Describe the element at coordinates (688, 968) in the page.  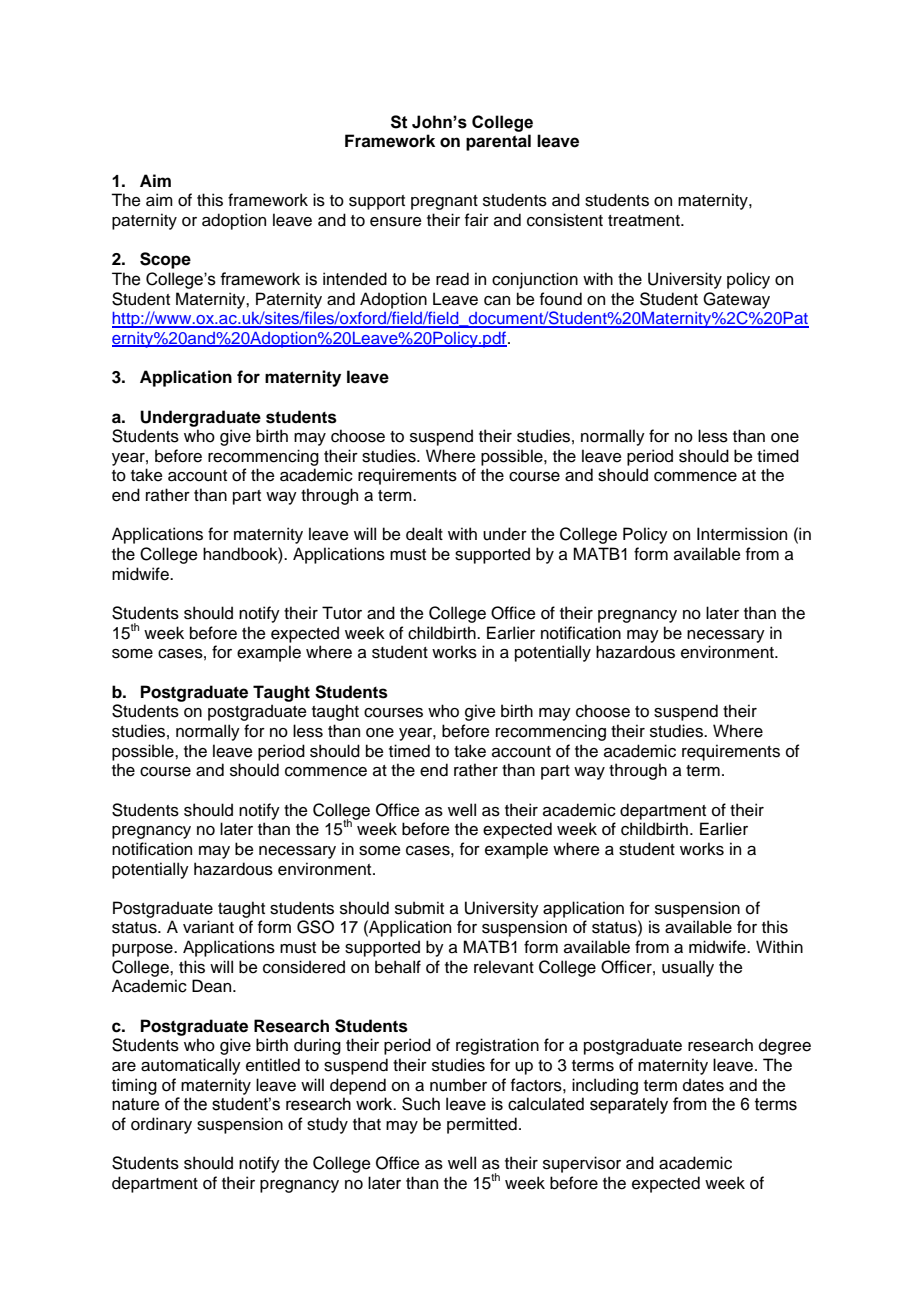
I see `usually` at that location.
